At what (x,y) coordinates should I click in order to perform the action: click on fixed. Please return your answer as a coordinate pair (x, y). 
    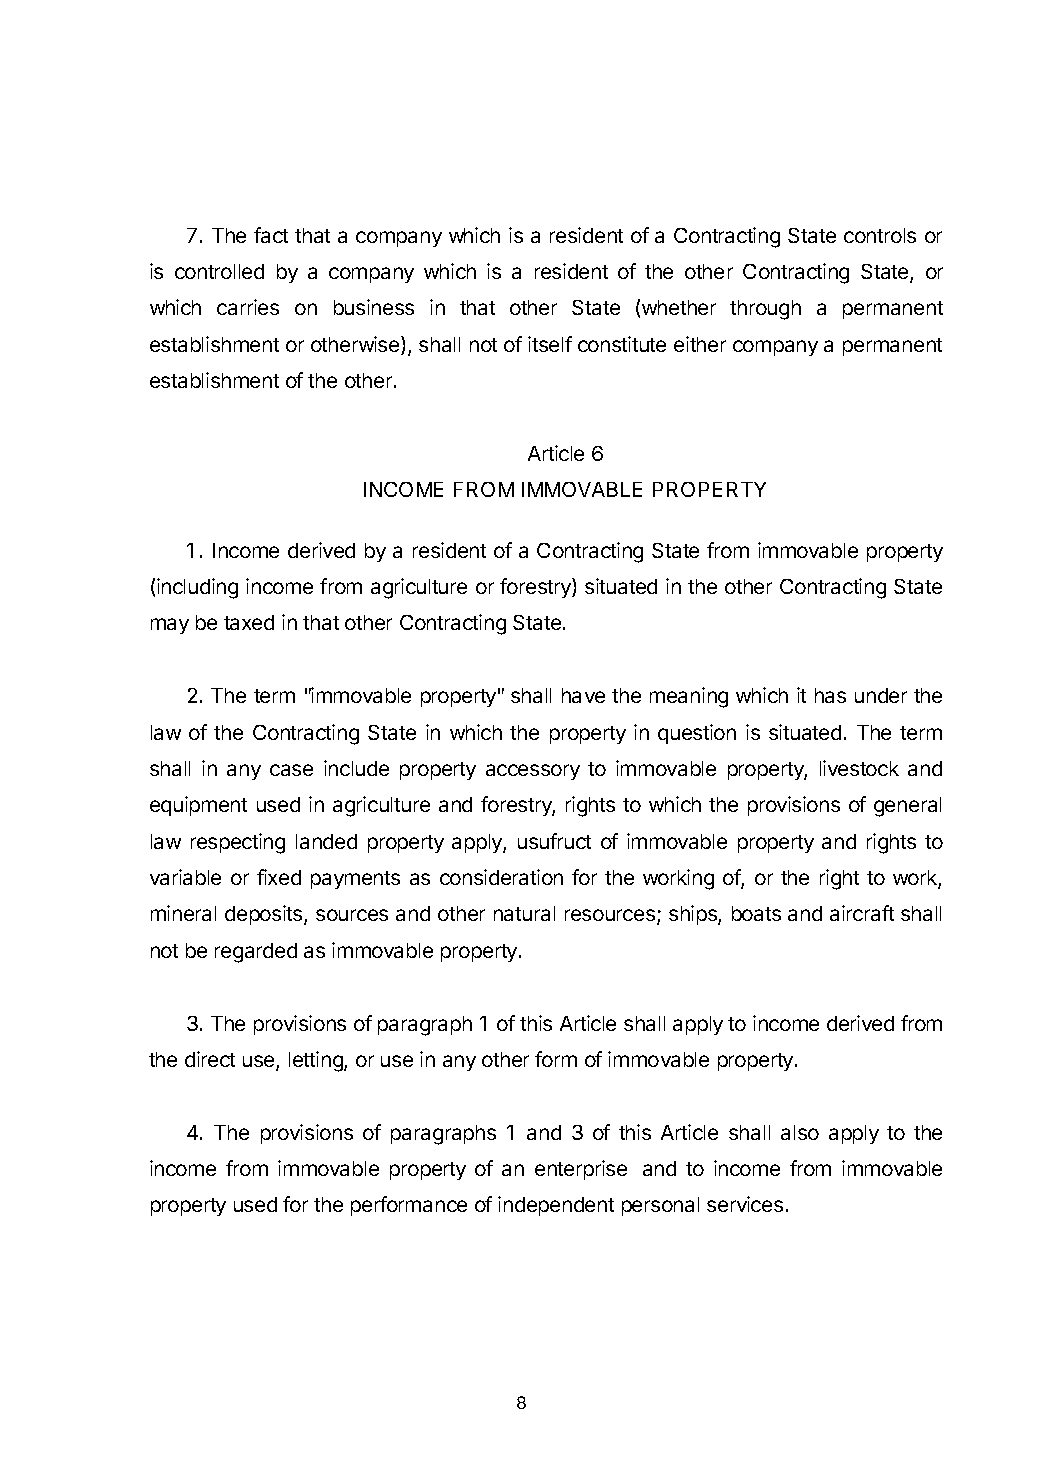
    Looking at the image, I should click on (279, 877).
